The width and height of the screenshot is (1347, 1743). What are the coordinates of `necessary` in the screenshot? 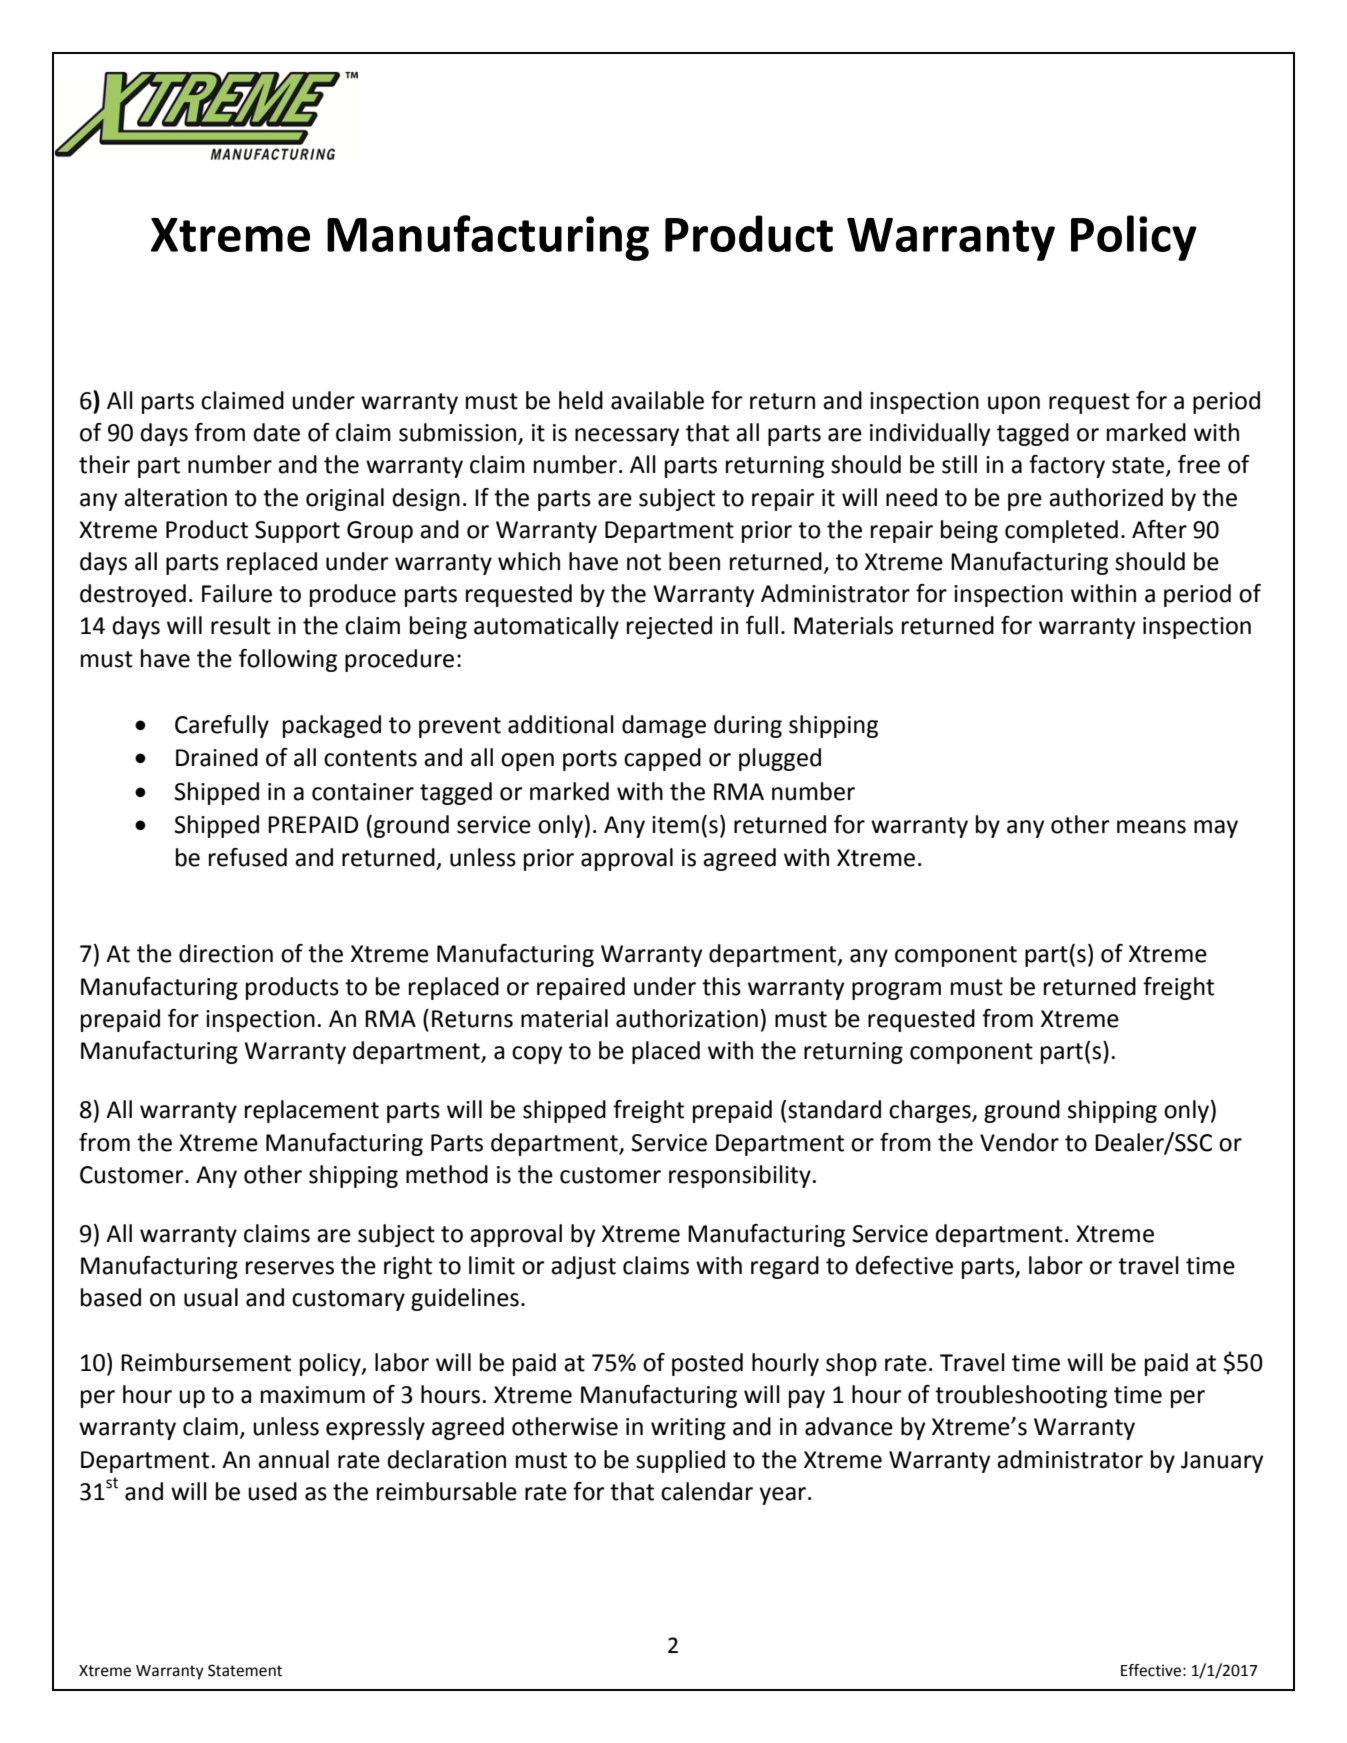 It's located at (627, 437).
